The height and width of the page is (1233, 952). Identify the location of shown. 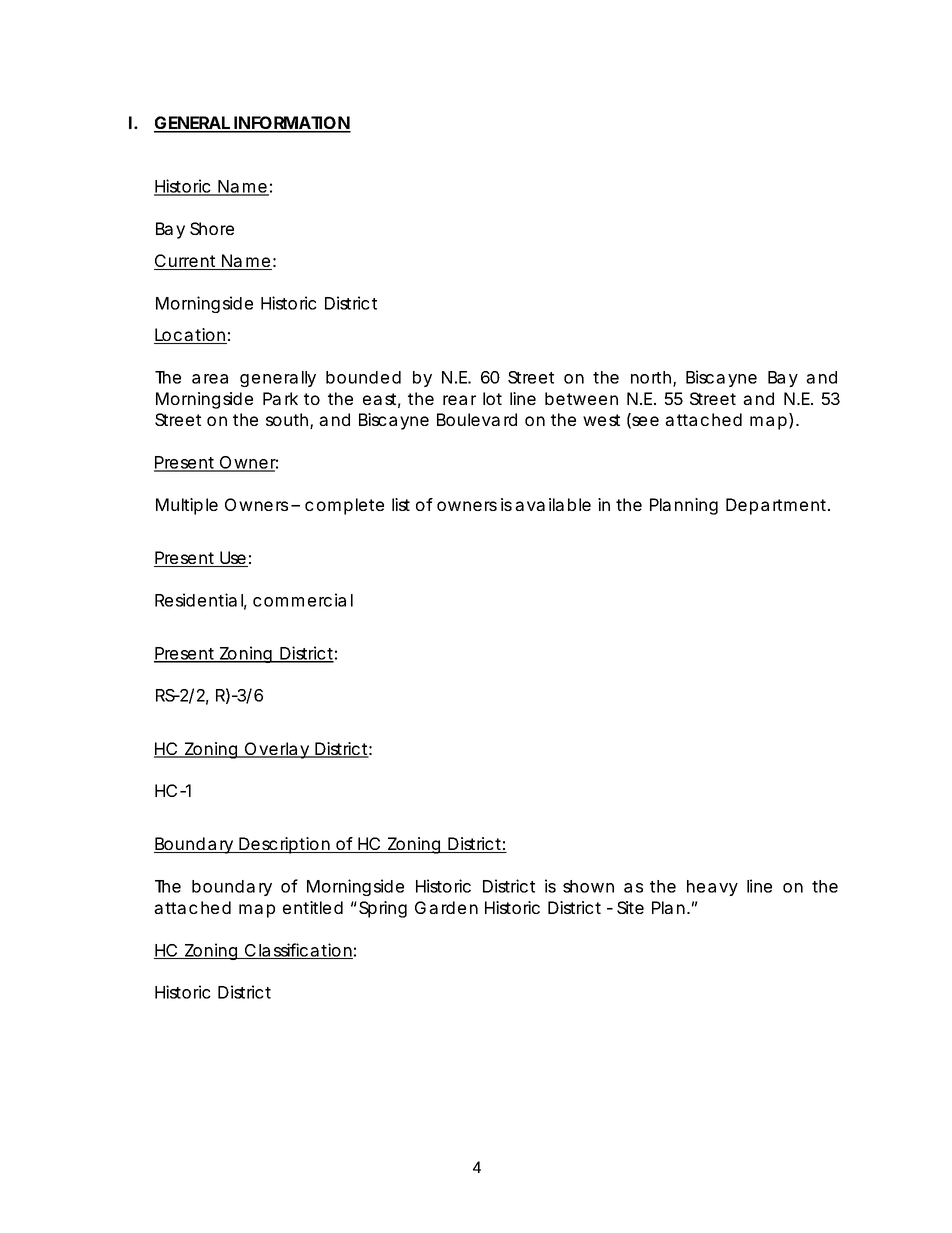
(588, 886).
